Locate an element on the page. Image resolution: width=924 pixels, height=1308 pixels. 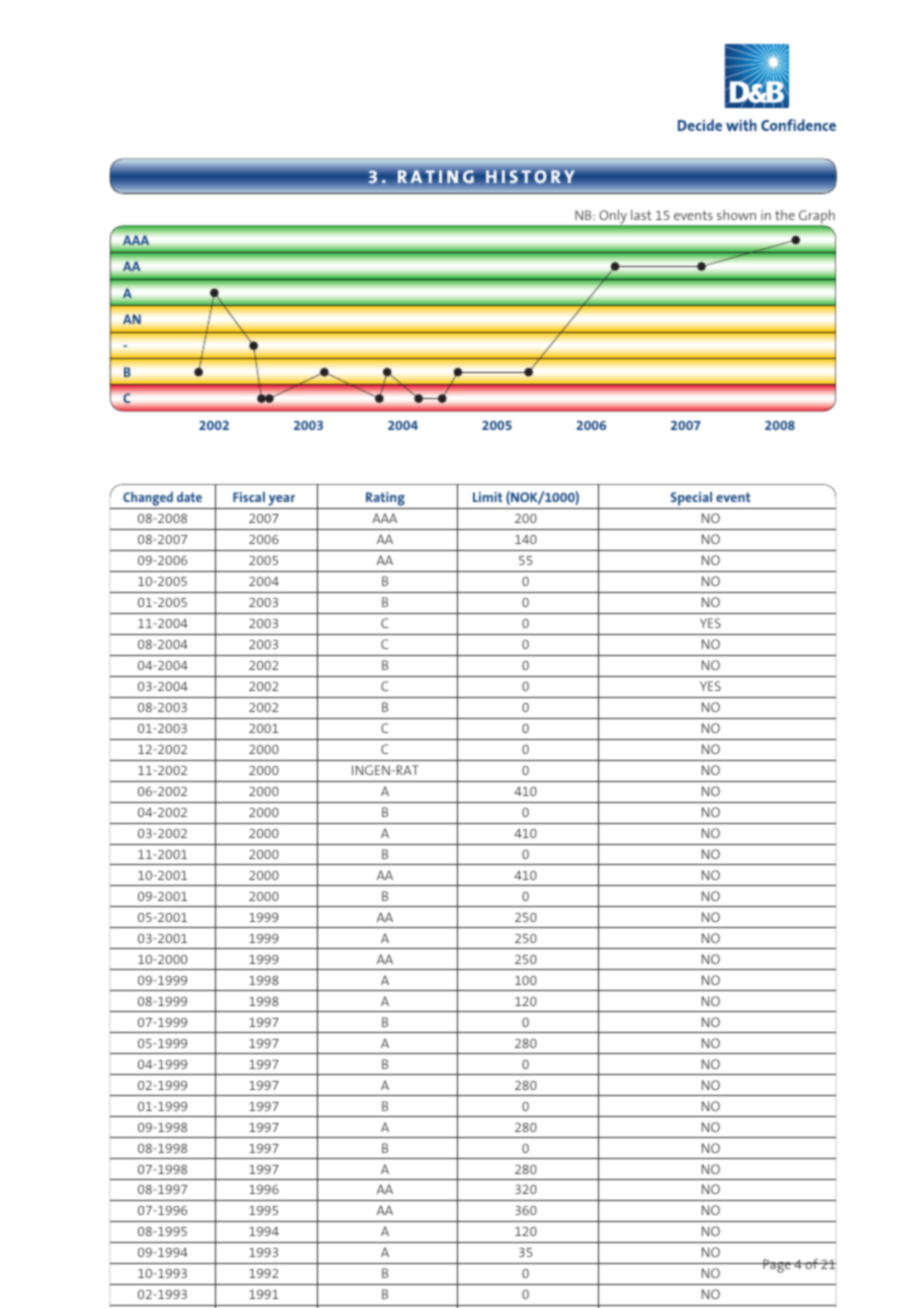
Page is located at coordinates (777, 1266).
